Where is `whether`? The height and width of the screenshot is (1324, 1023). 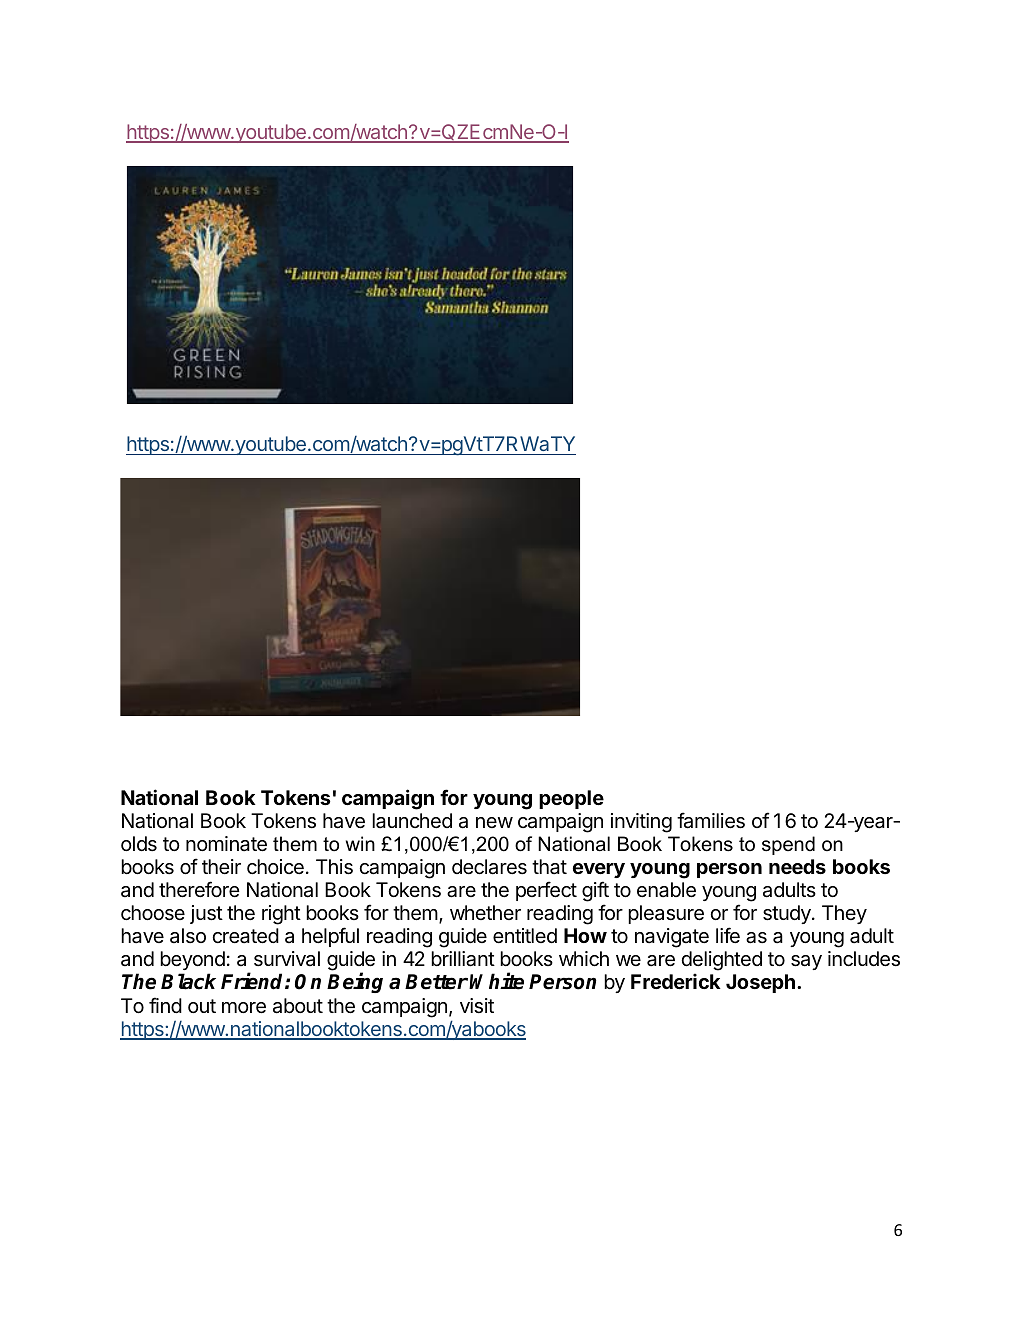 whether is located at coordinates (485, 912).
